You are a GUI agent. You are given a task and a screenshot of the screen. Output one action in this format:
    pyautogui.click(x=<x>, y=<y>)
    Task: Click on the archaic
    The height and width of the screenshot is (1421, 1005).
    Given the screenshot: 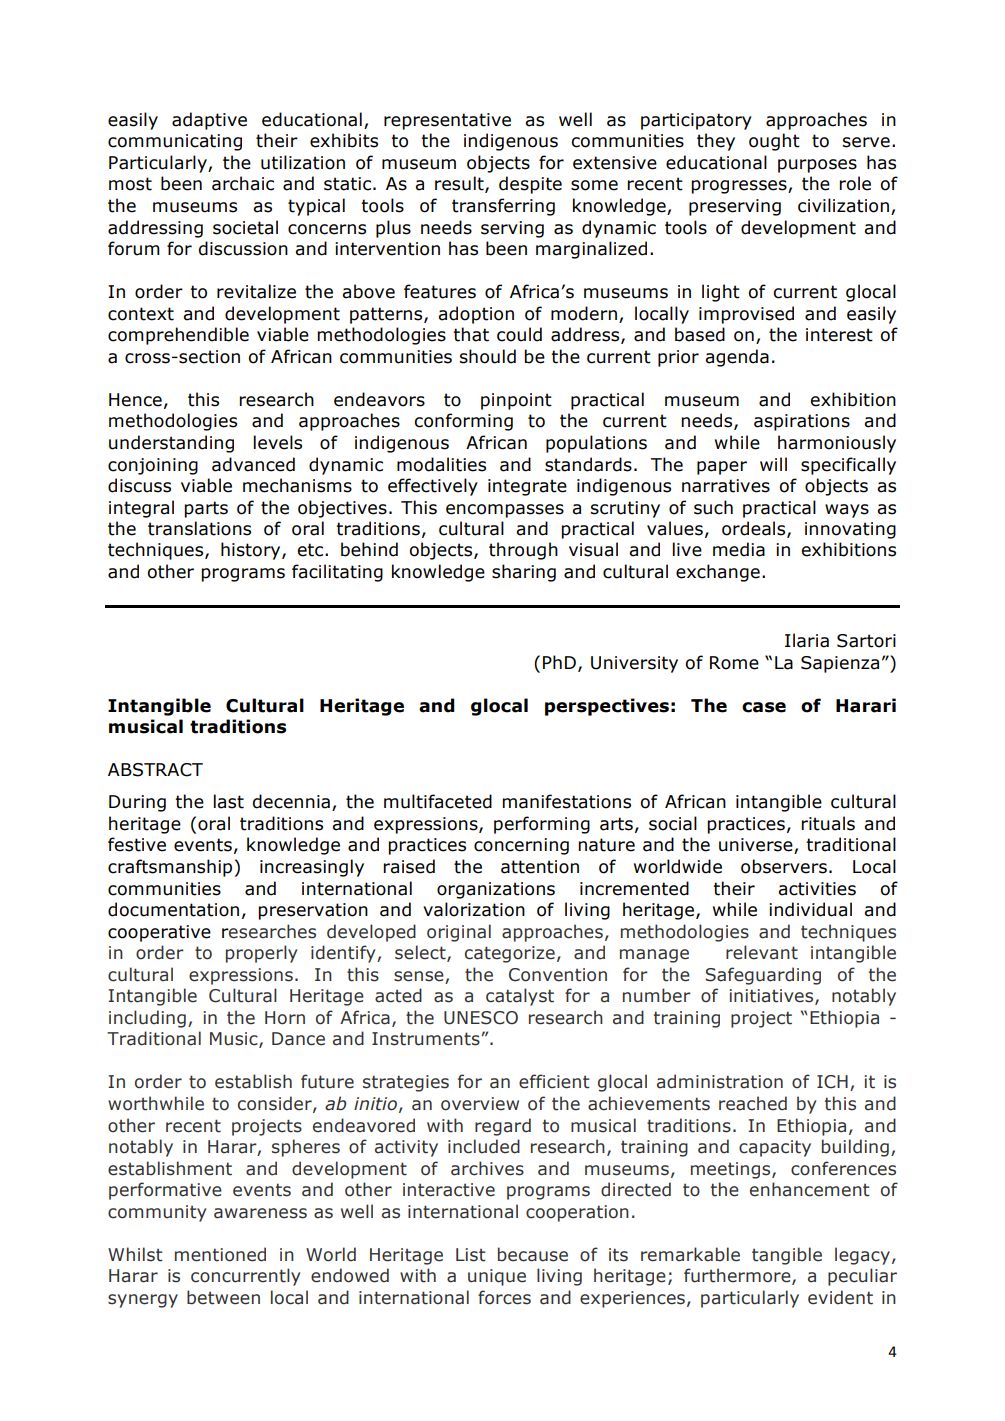 What is the action you would take?
    pyautogui.click(x=243, y=183)
